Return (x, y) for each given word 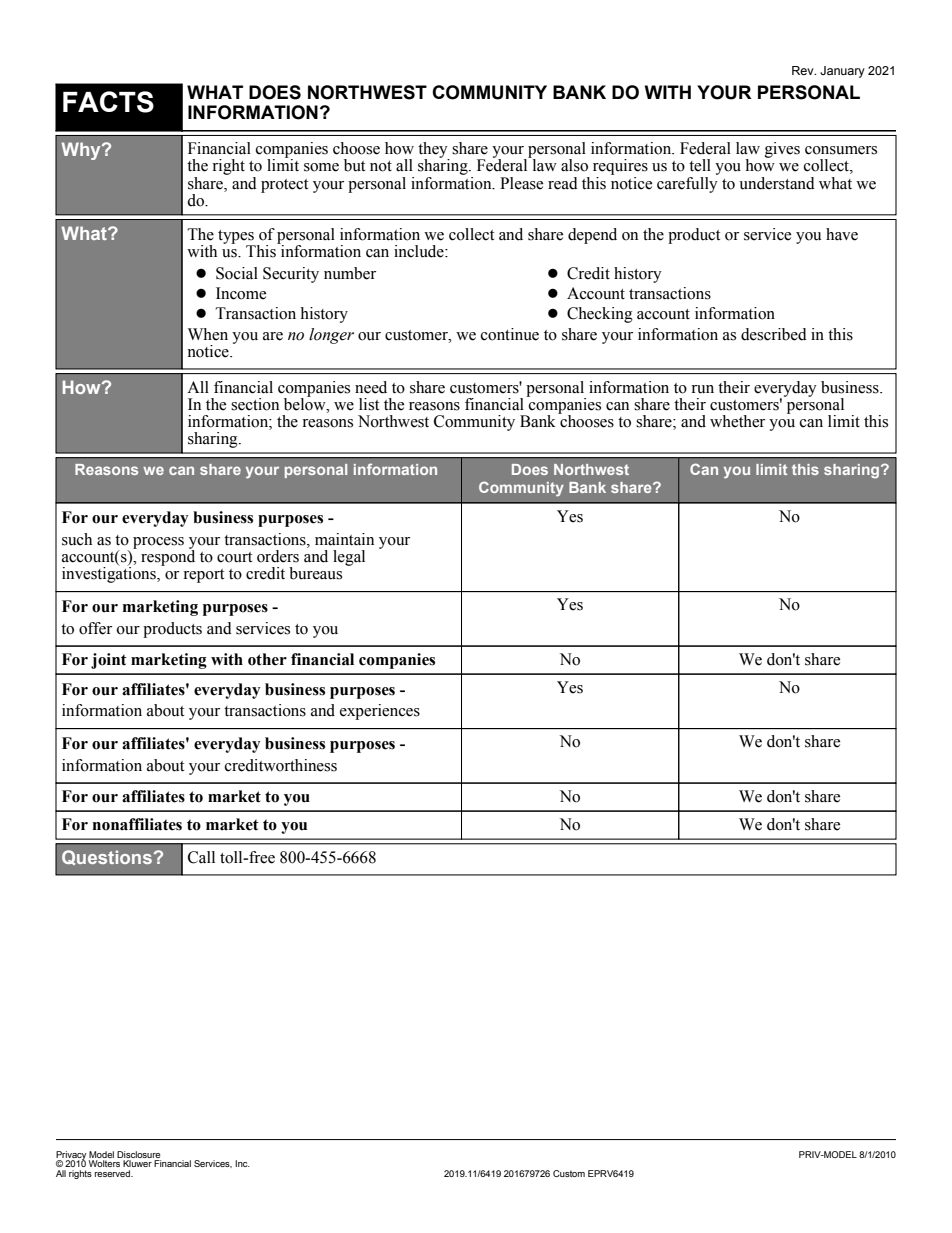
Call (201, 857)
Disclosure (138, 1154)
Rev (804, 70)
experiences (380, 712)
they (434, 151)
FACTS (108, 102)
